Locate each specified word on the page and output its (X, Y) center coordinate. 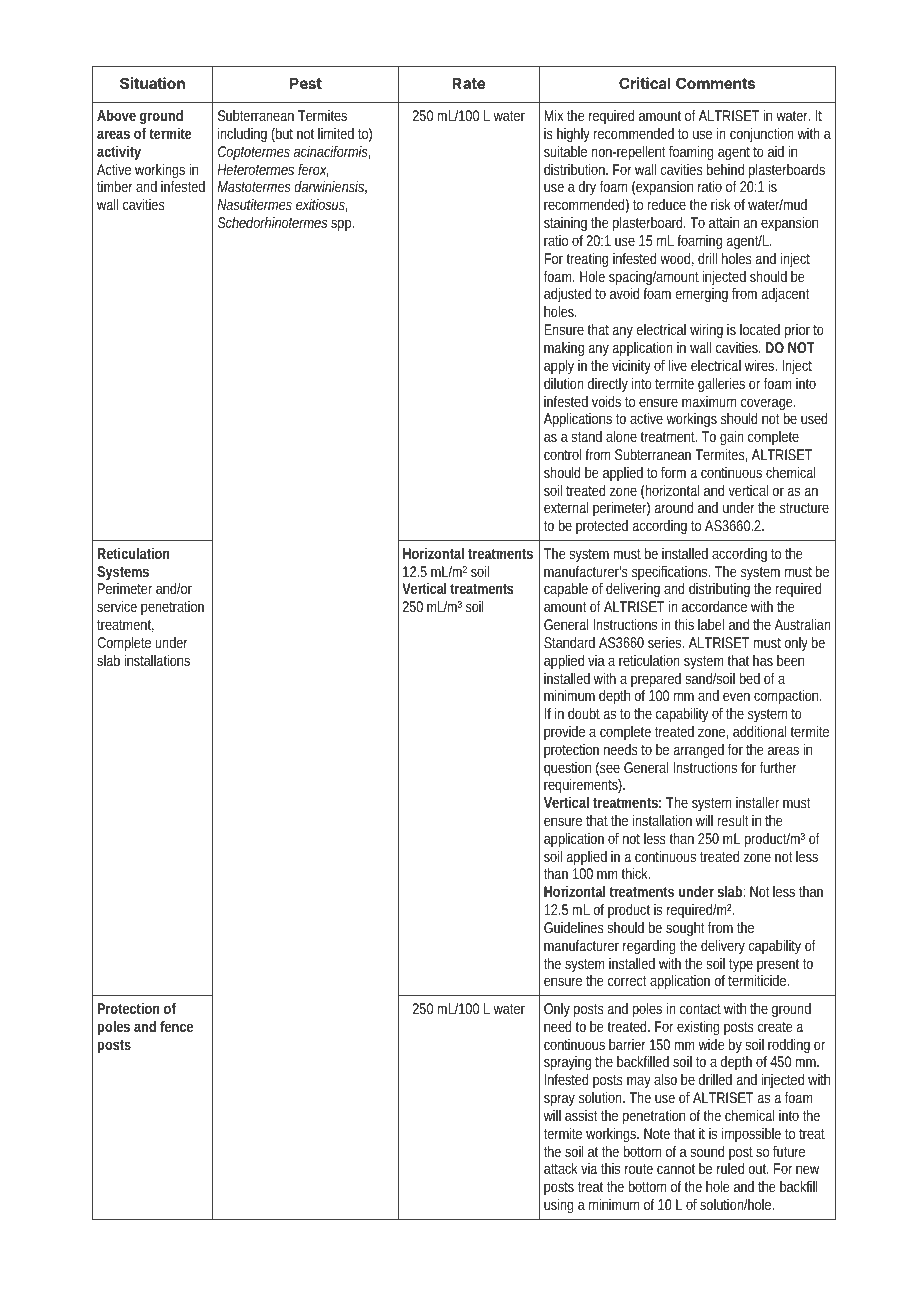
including (242, 134)
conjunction (762, 136)
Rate (469, 83)
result (733, 820)
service (117, 606)
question (567, 770)
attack (561, 1168)
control (563, 454)
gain (732, 439)
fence (176, 1026)
